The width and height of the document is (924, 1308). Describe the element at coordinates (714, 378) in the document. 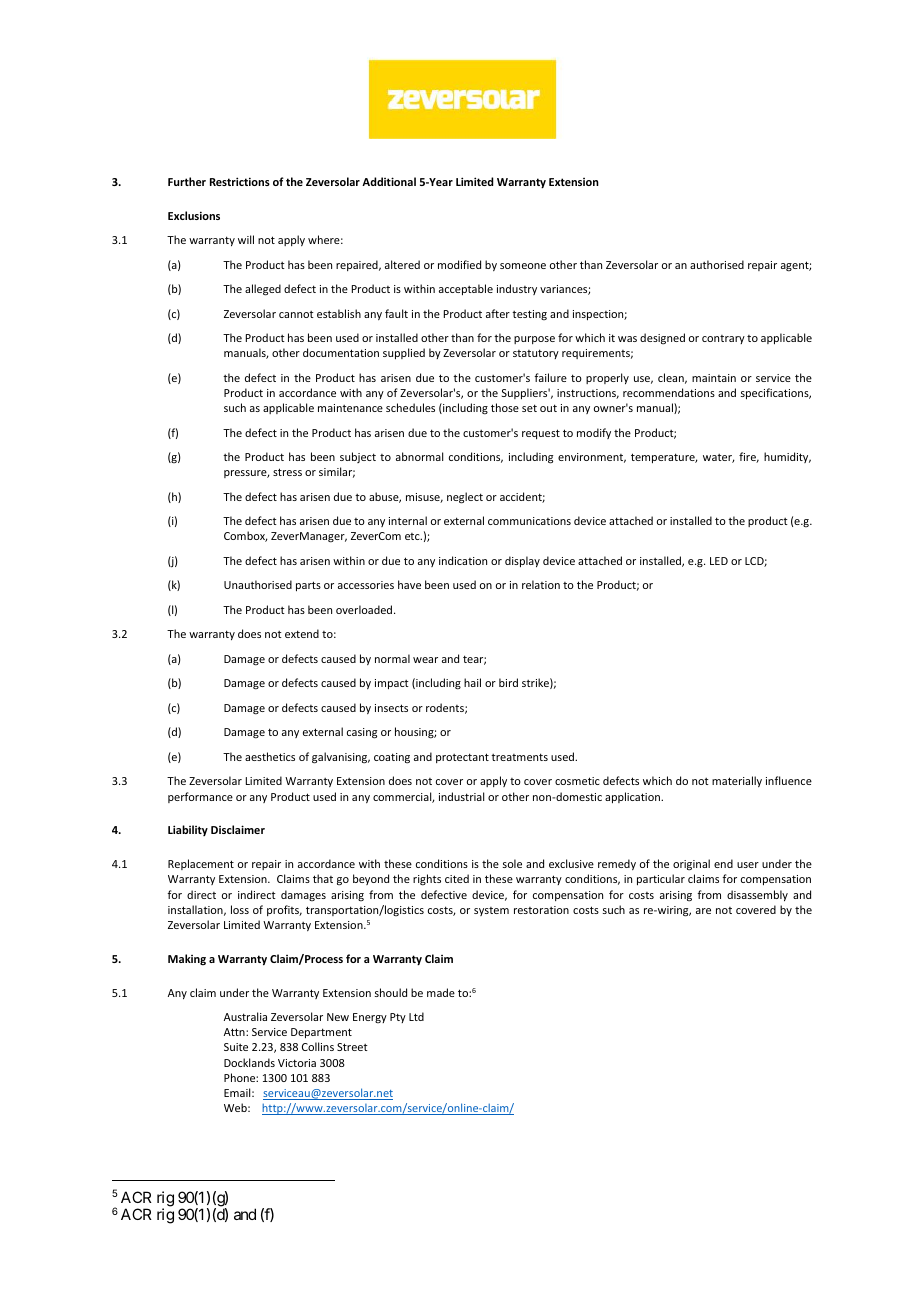

I see `maintain` at that location.
